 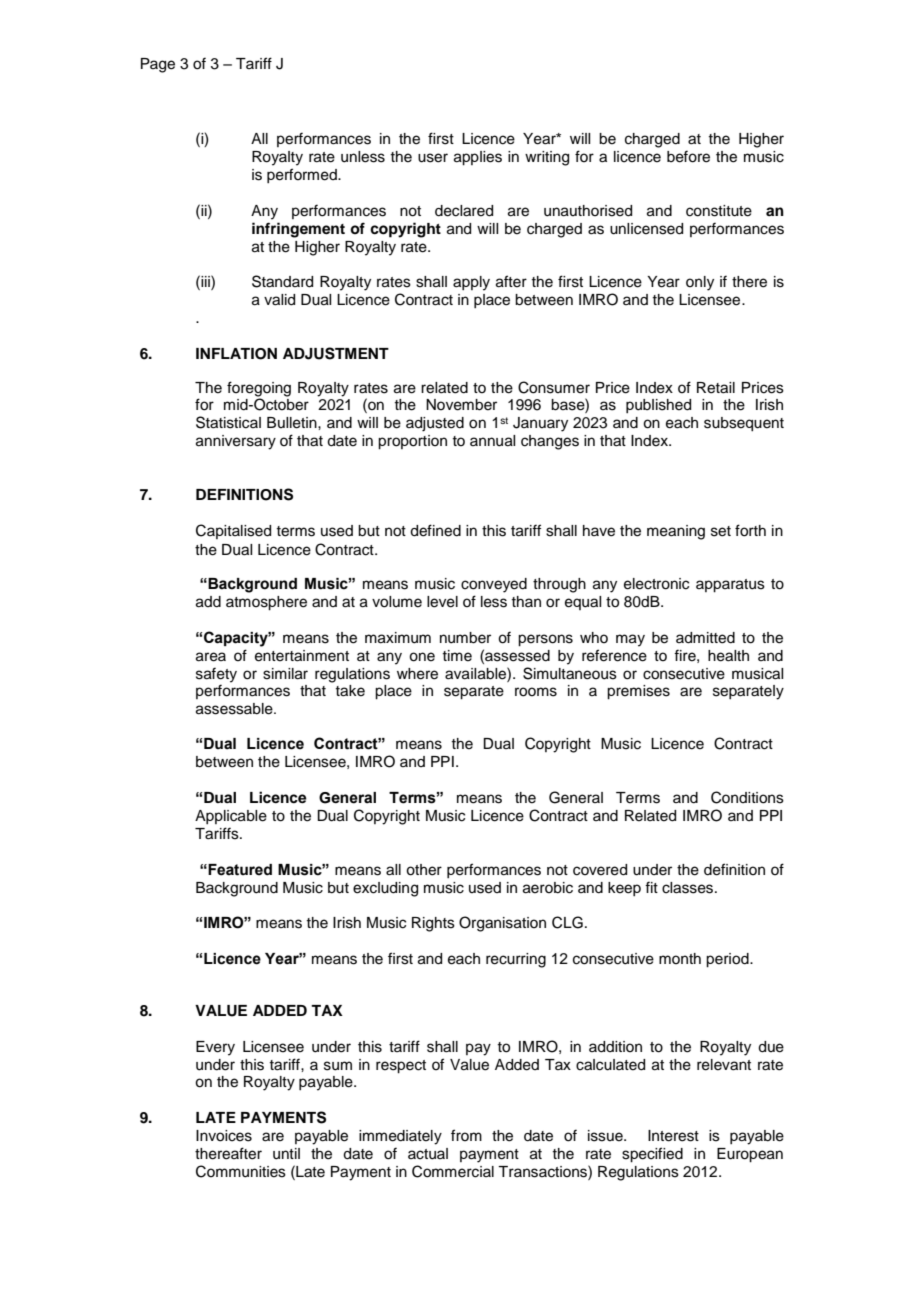 I want to click on subsequent, so click(x=744, y=424).
